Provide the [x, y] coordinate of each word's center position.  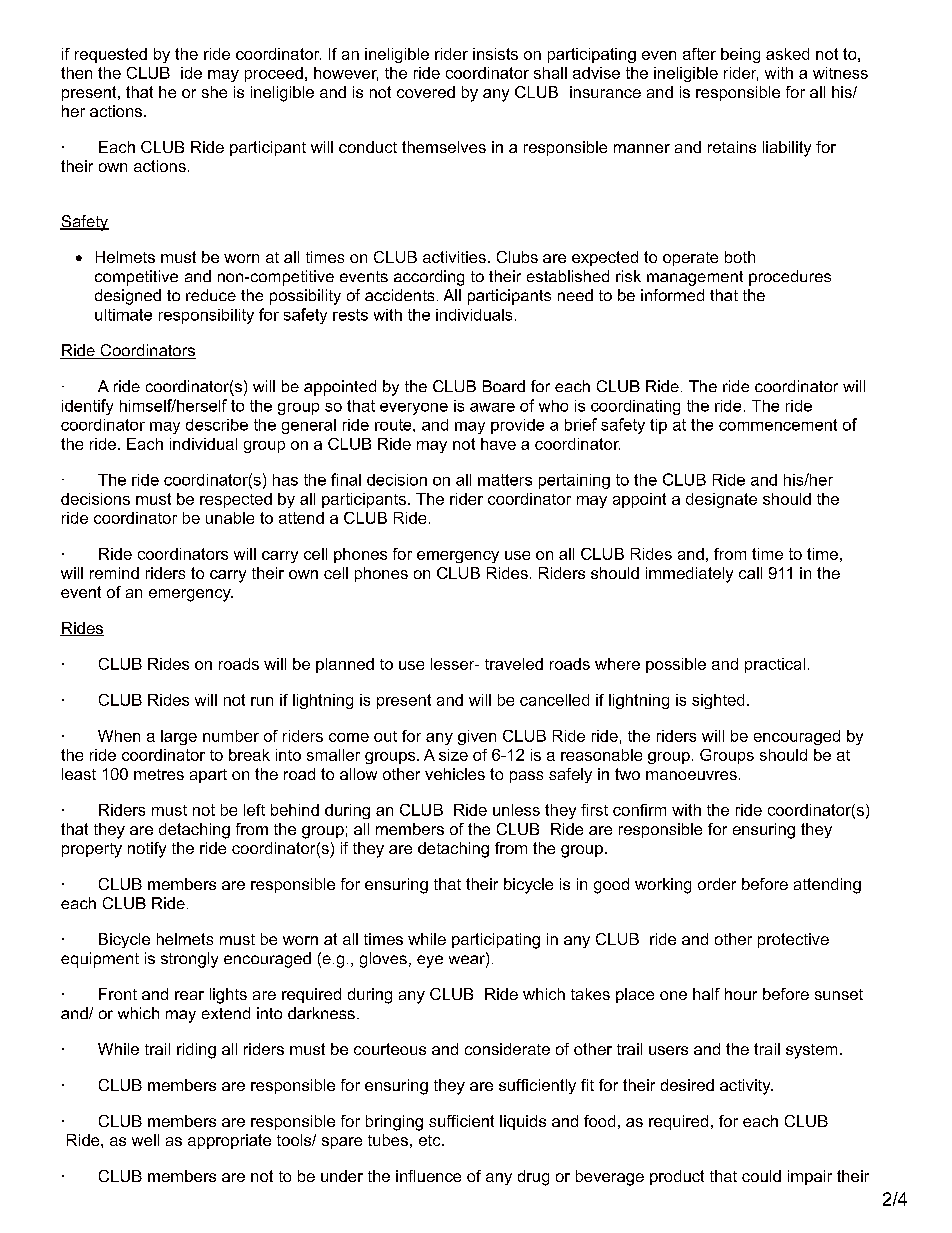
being [740, 55]
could [761, 1176]
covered [426, 92]
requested [111, 55]
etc [431, 1140]
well [145, 1140]
